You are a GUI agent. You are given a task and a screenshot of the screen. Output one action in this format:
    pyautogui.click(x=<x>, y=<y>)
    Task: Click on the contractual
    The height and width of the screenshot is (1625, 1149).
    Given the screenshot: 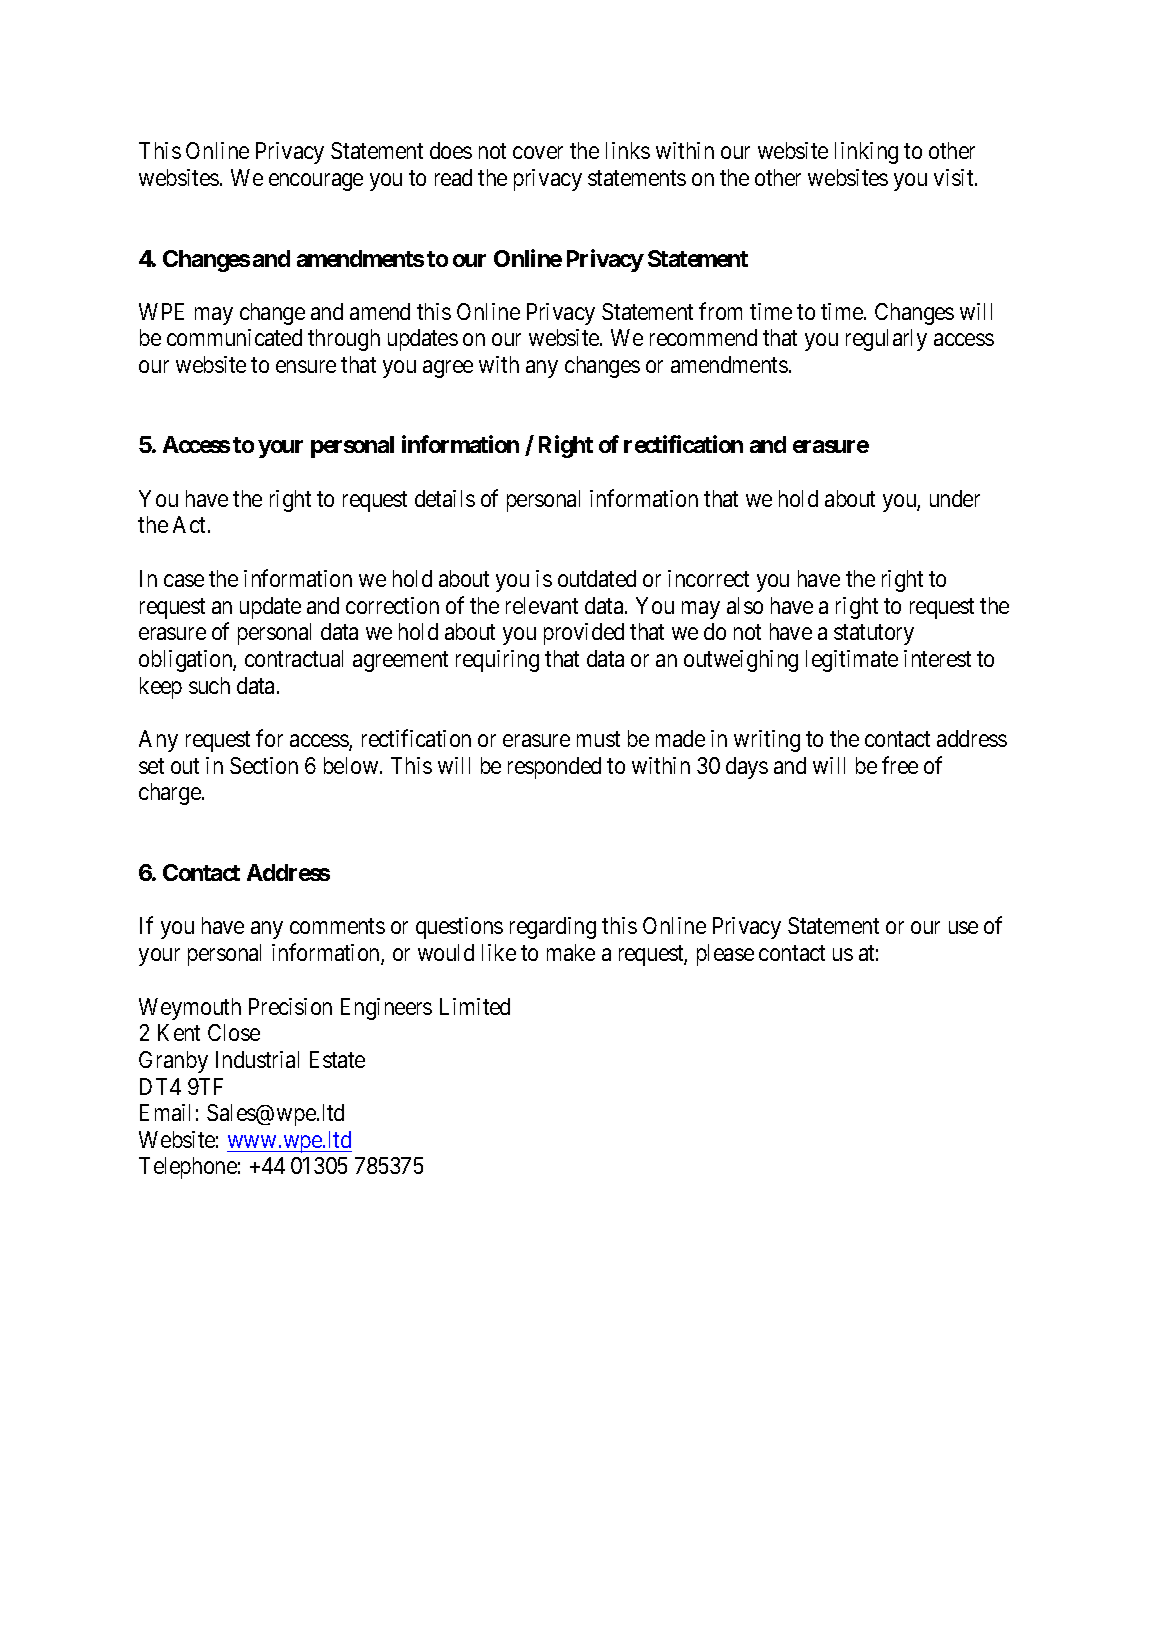 What is the action you would take?
    pyautogui.click(x=294, y=658)
